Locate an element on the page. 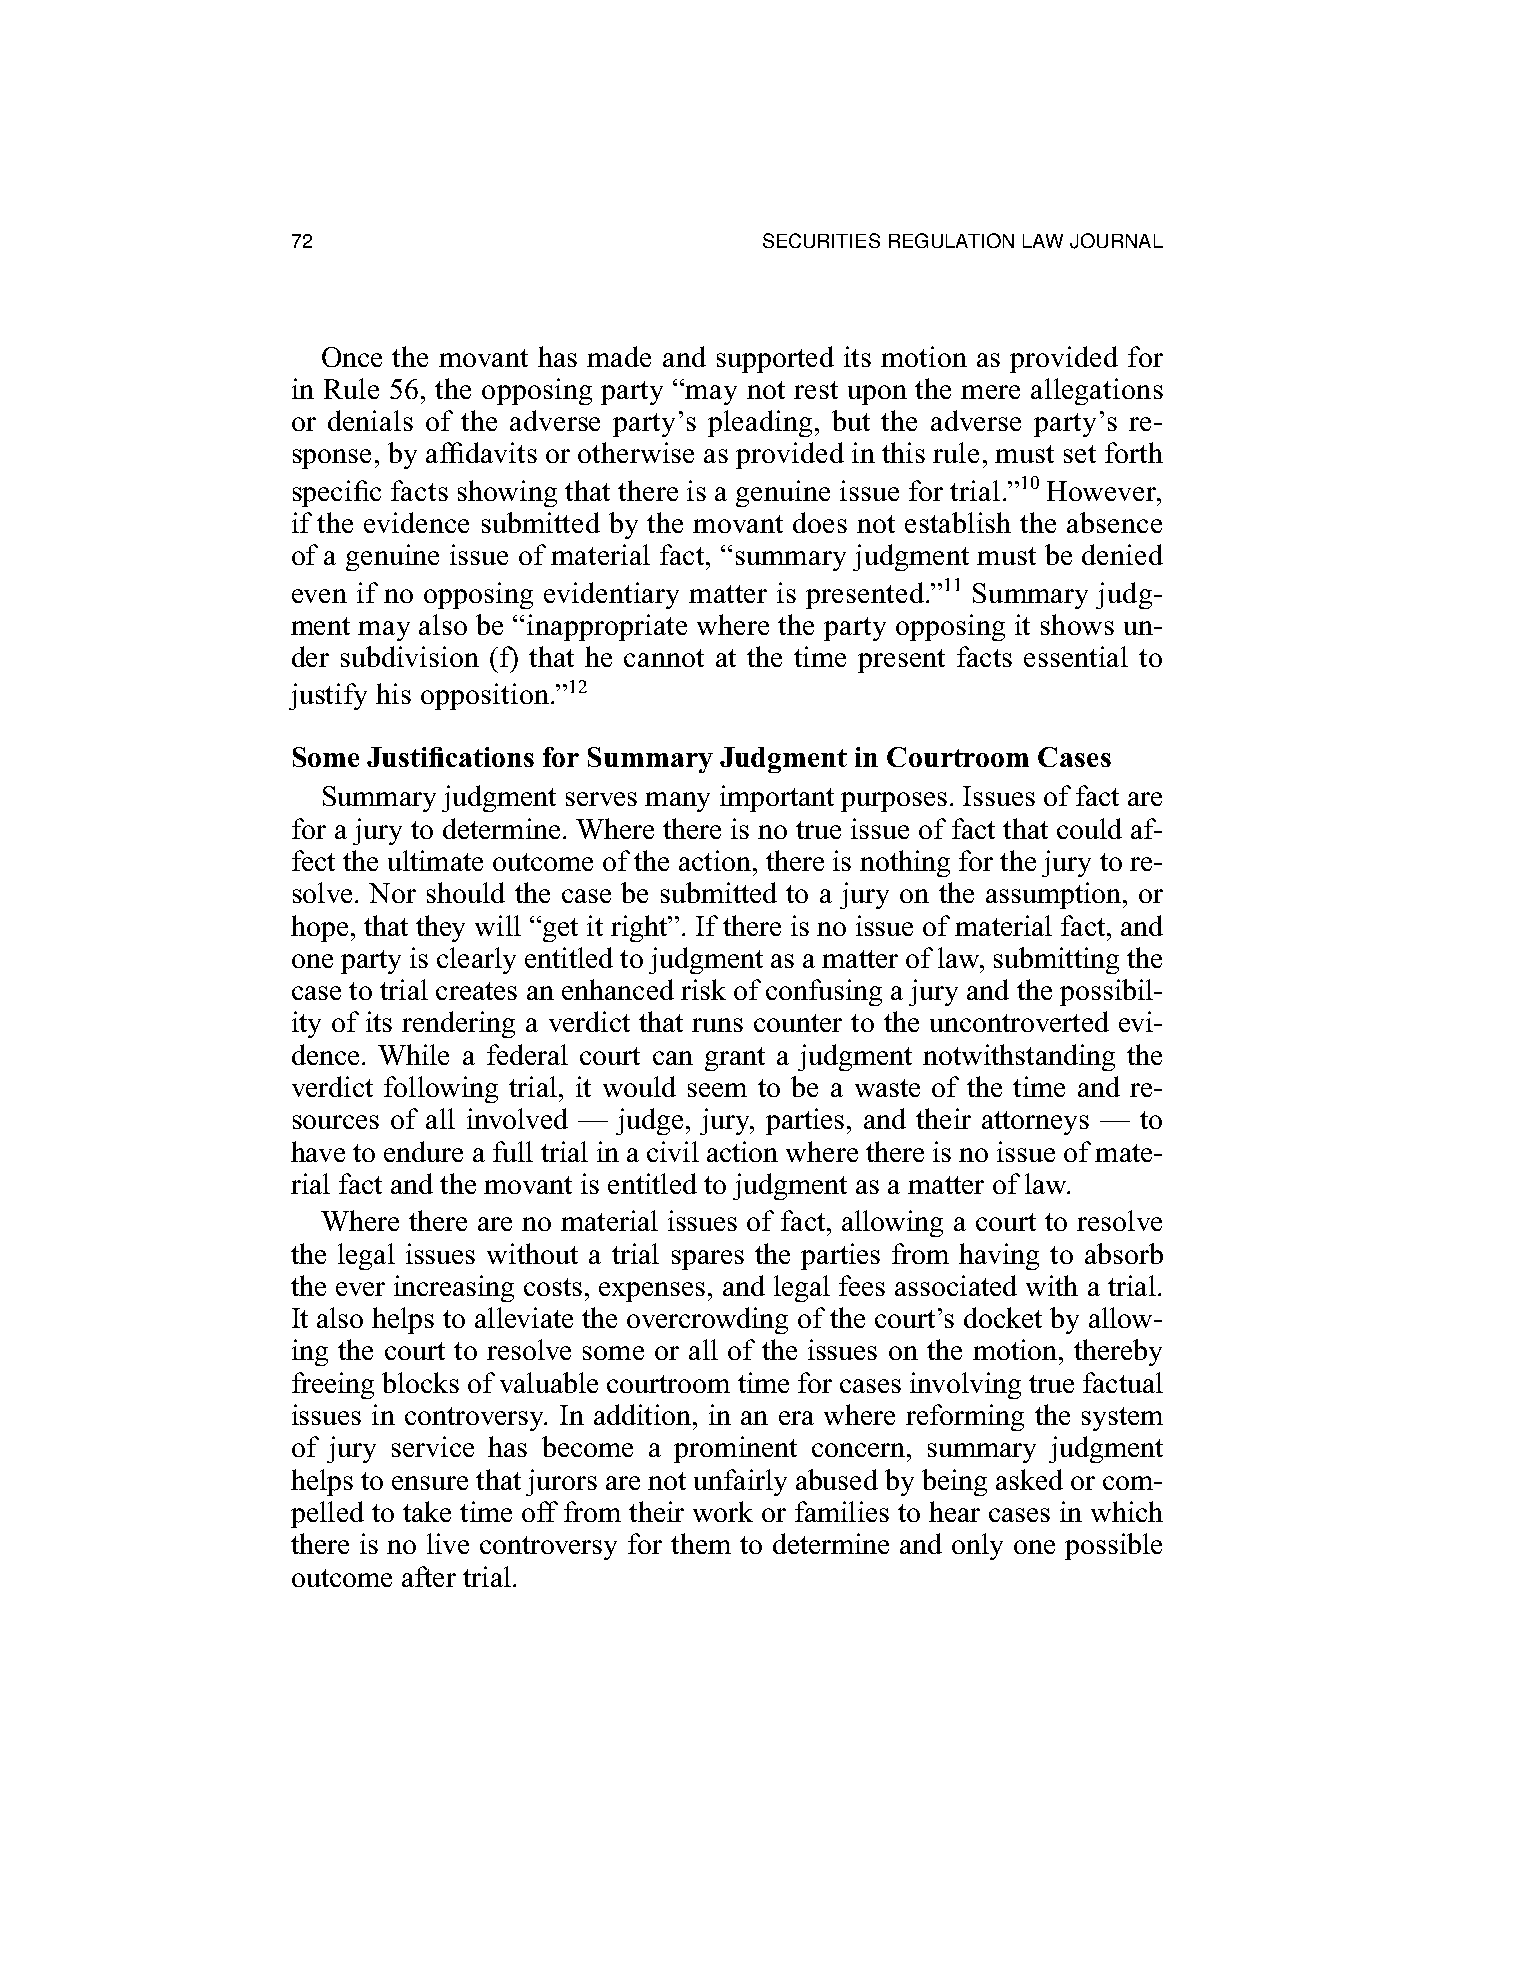  them is located at coordinates (701, 1543).
